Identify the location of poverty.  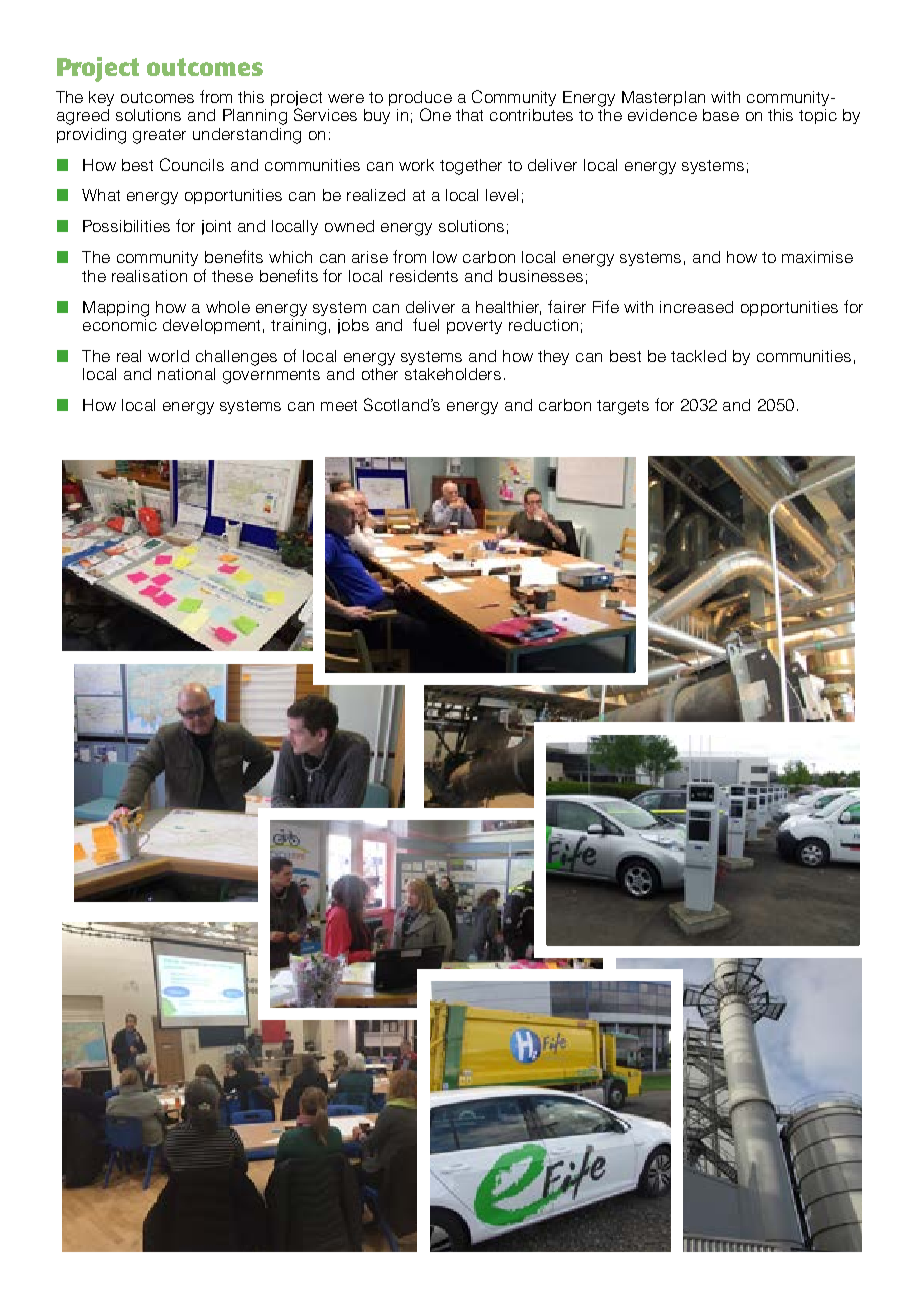
(474, 327).
